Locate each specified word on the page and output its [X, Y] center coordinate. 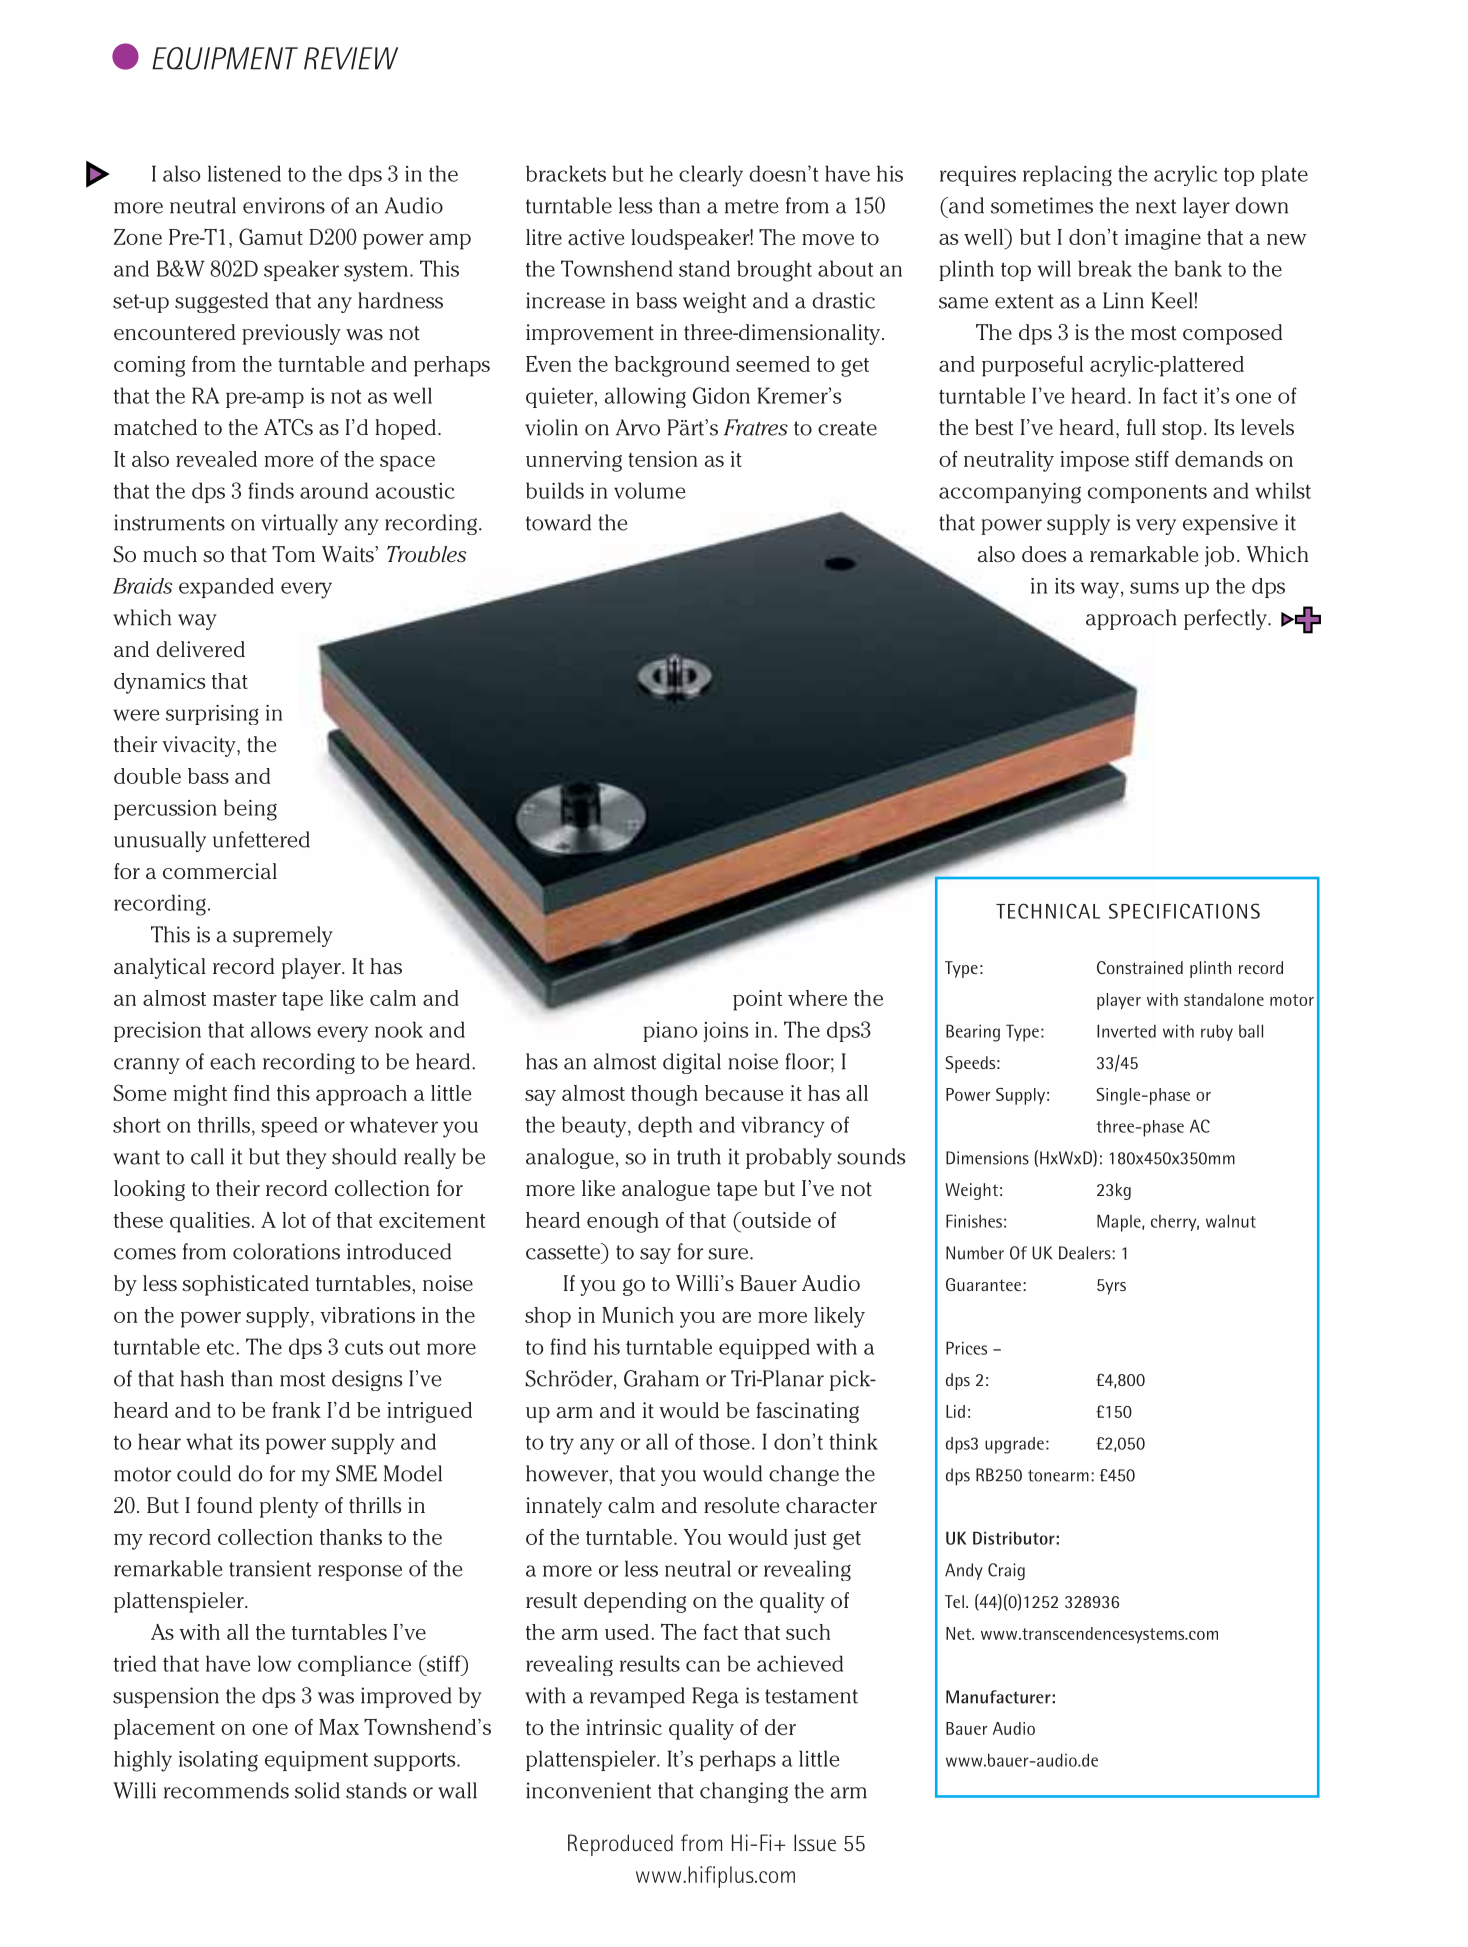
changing [744, 1792]
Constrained [1140, 967]
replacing [1067, 175]
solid [317, 1790]
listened [244, 173]
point [757, 1000]
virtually [299, 524]
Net [959, 1633]
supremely [283, 936]
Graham [661, 1378]
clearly [711, 176]
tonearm [1058, 1476]
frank [296, 1410]
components [1147, 494]
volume [649, 490]
